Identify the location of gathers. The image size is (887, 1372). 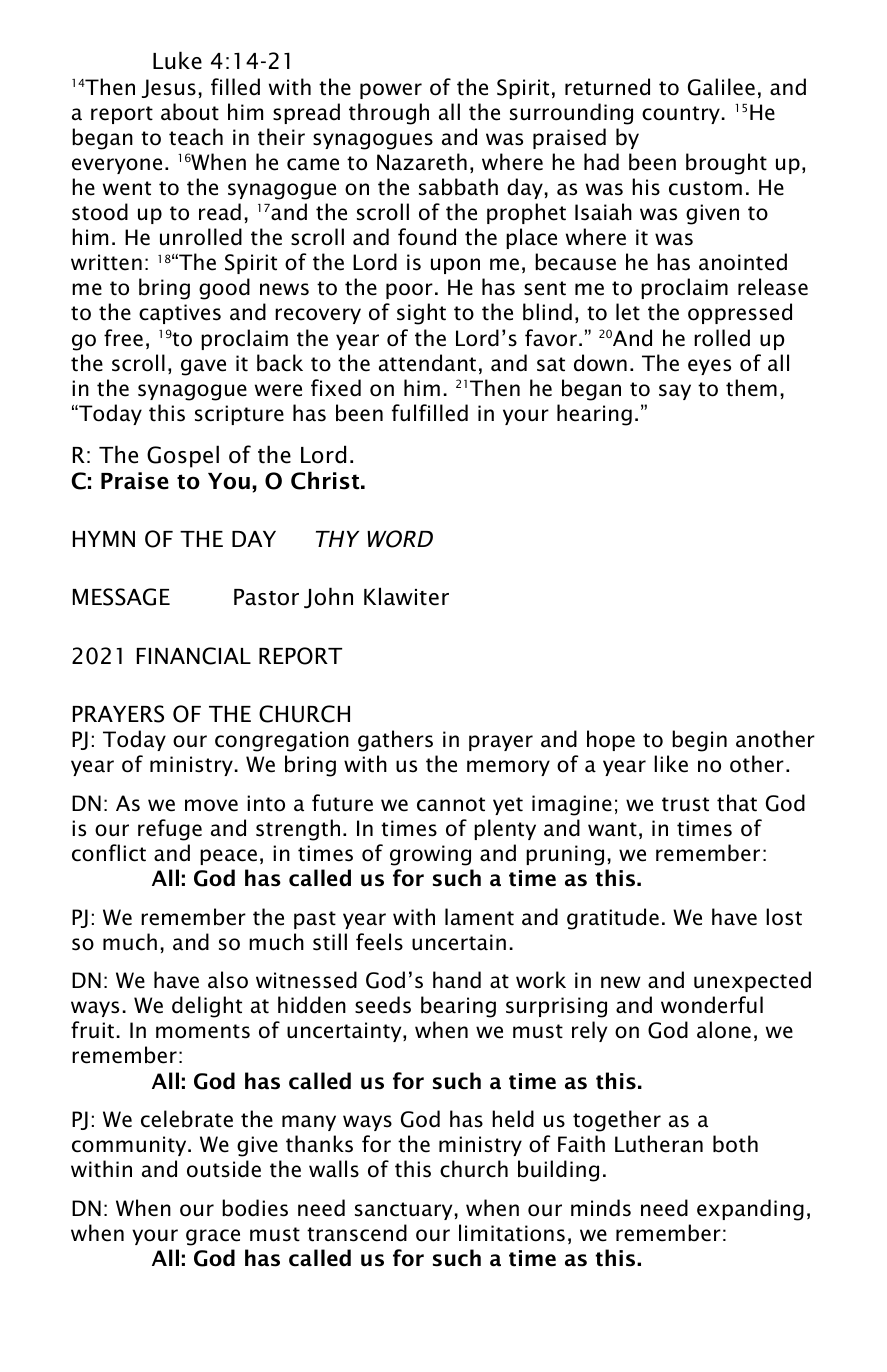
(395, 741).
